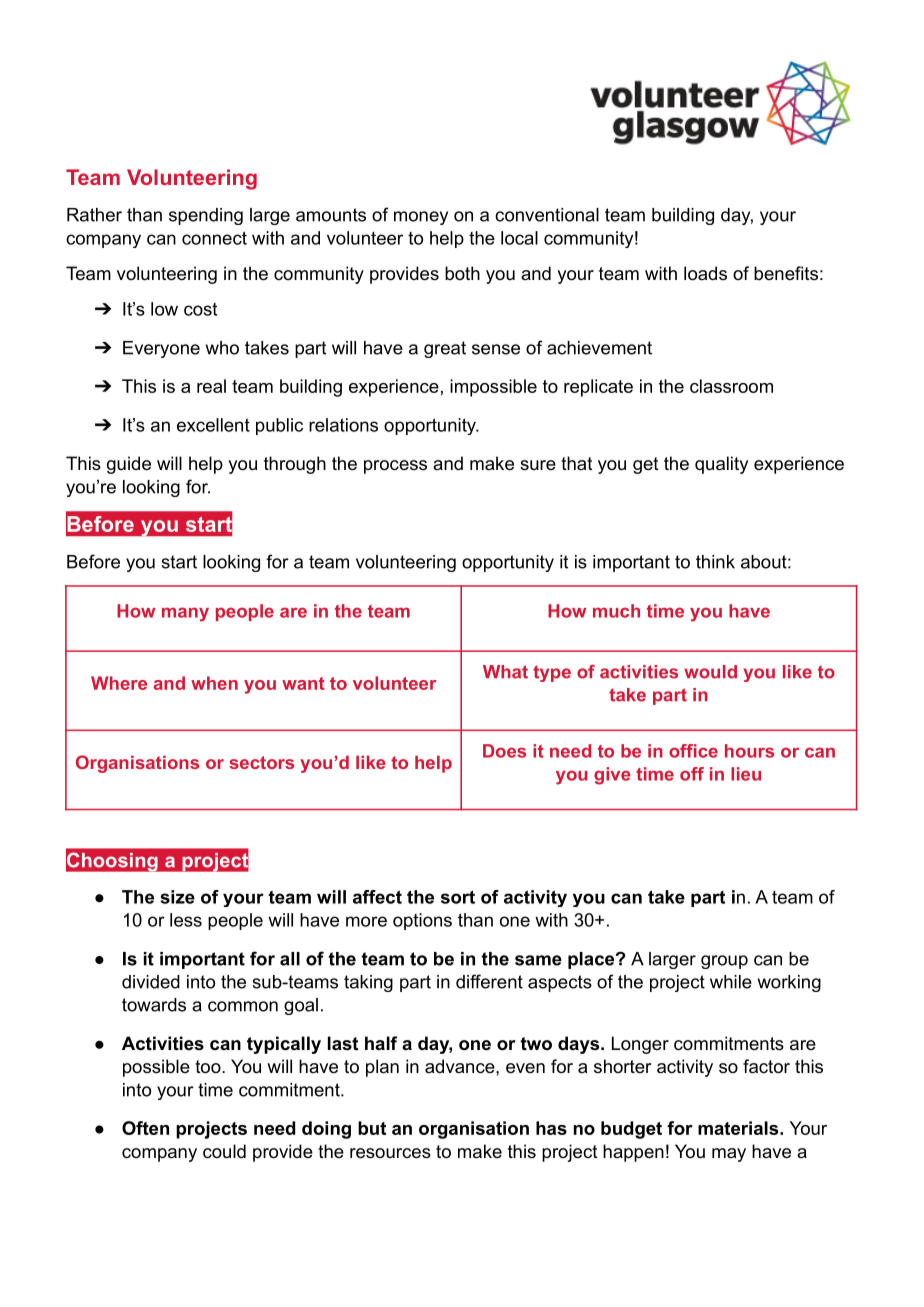  Describe the element at coordinates (715, 562) in the page. I see `think` at that location.
